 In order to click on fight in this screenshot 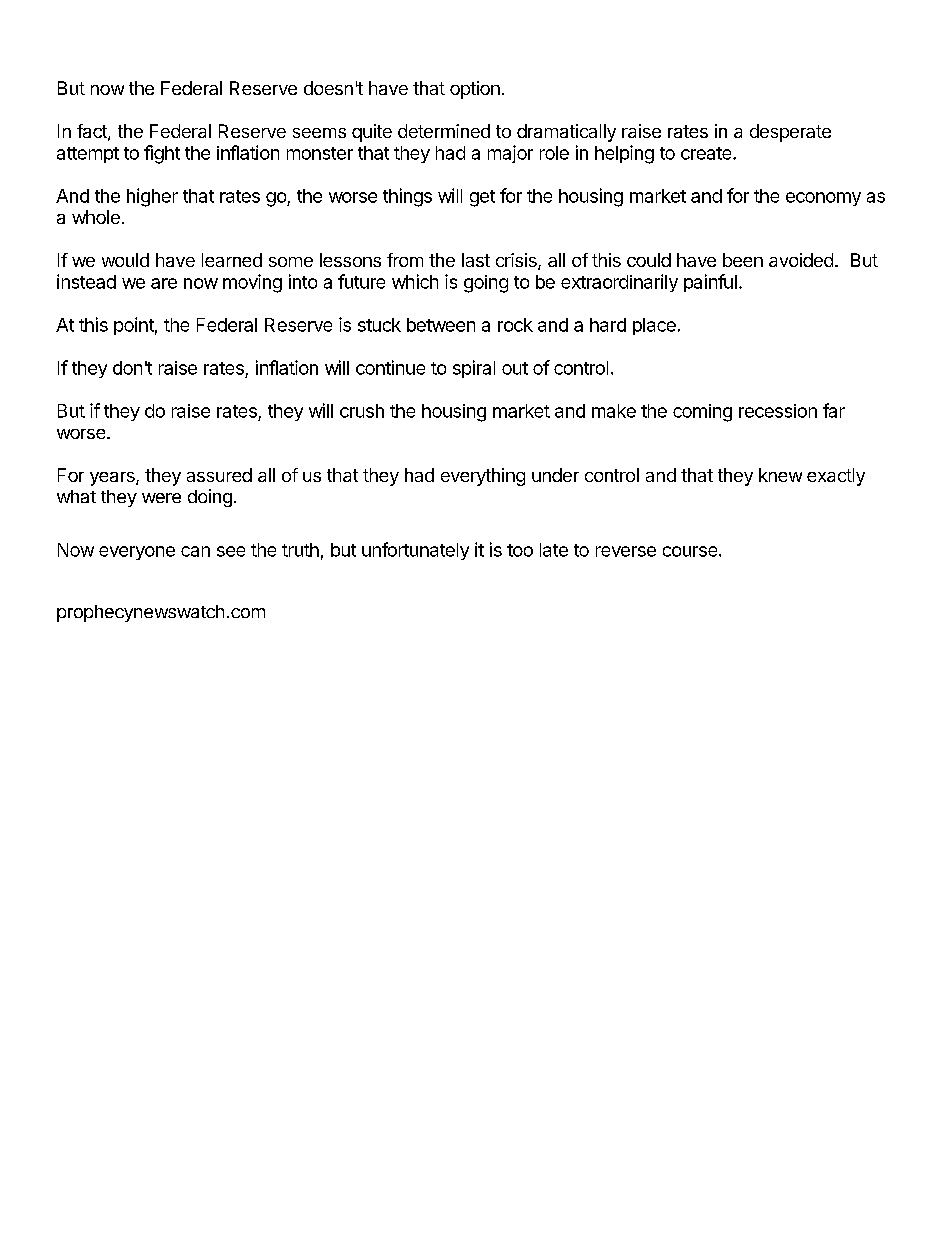, I will do `click(162, 154)`.
